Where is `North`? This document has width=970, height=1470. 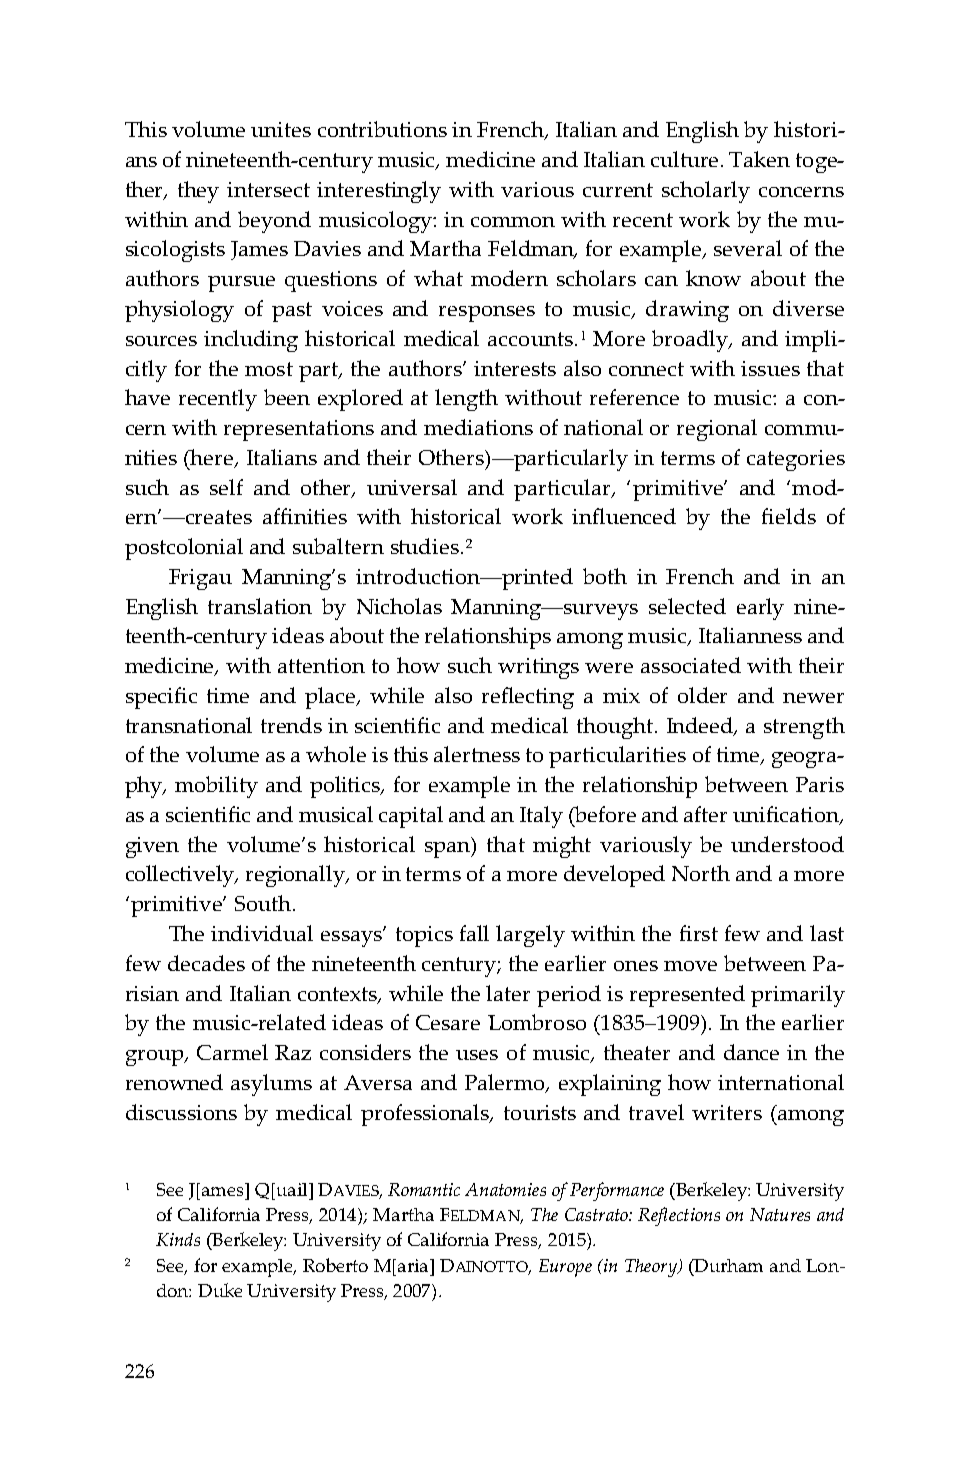 North is located at coordinates (701, 873).
